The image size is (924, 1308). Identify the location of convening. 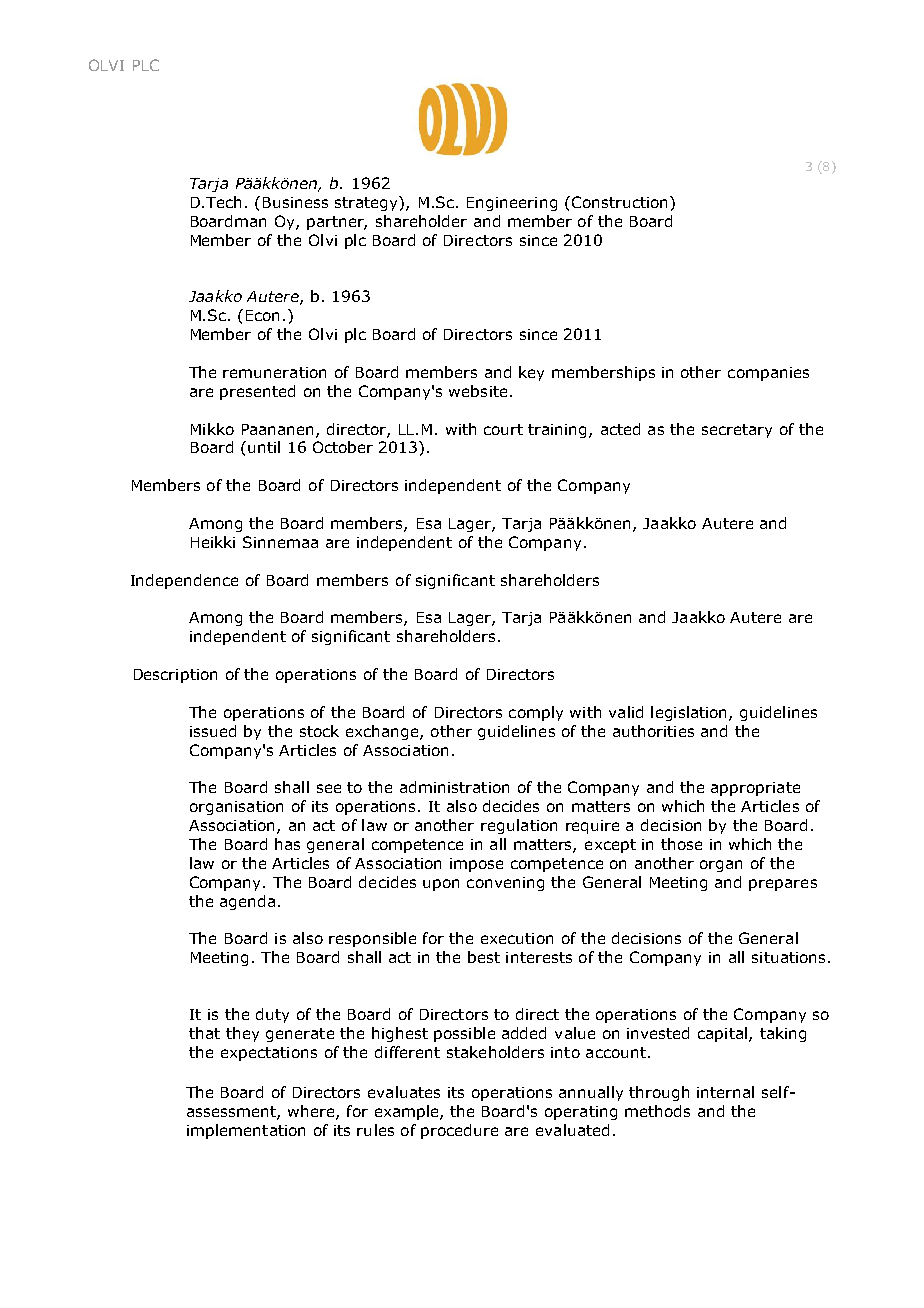
(505, 884).
